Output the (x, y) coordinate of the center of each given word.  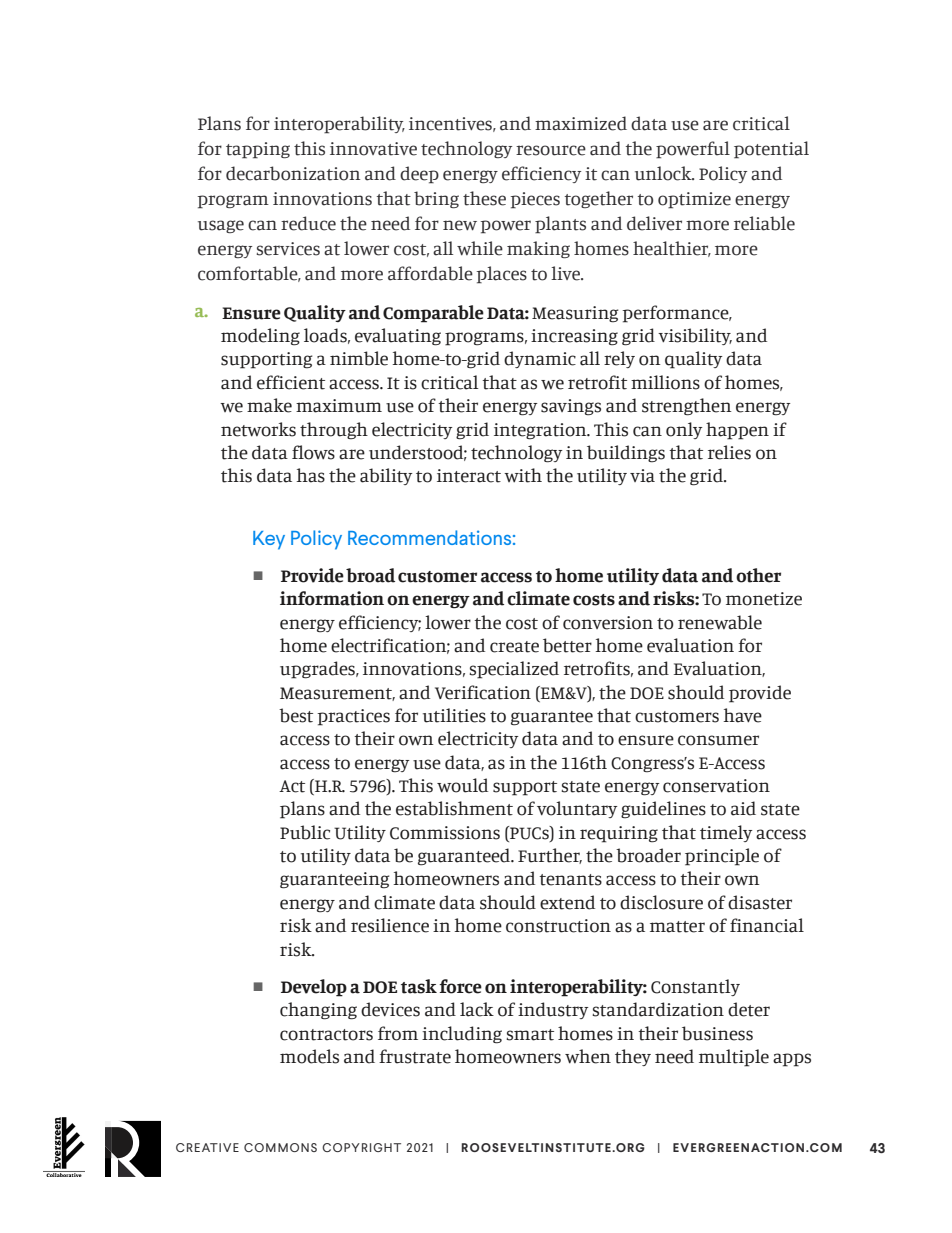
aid (743, 808)
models (309, 1056)
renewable (720, 622)
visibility (695, 336)
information (332, 598)
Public (305, 832)
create (514, 647)
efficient (291, 382)
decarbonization (293, 173)
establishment (454, 808)
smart (530, 1035)
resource (551, 150)
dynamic (540, 359)
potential (771, 150)
